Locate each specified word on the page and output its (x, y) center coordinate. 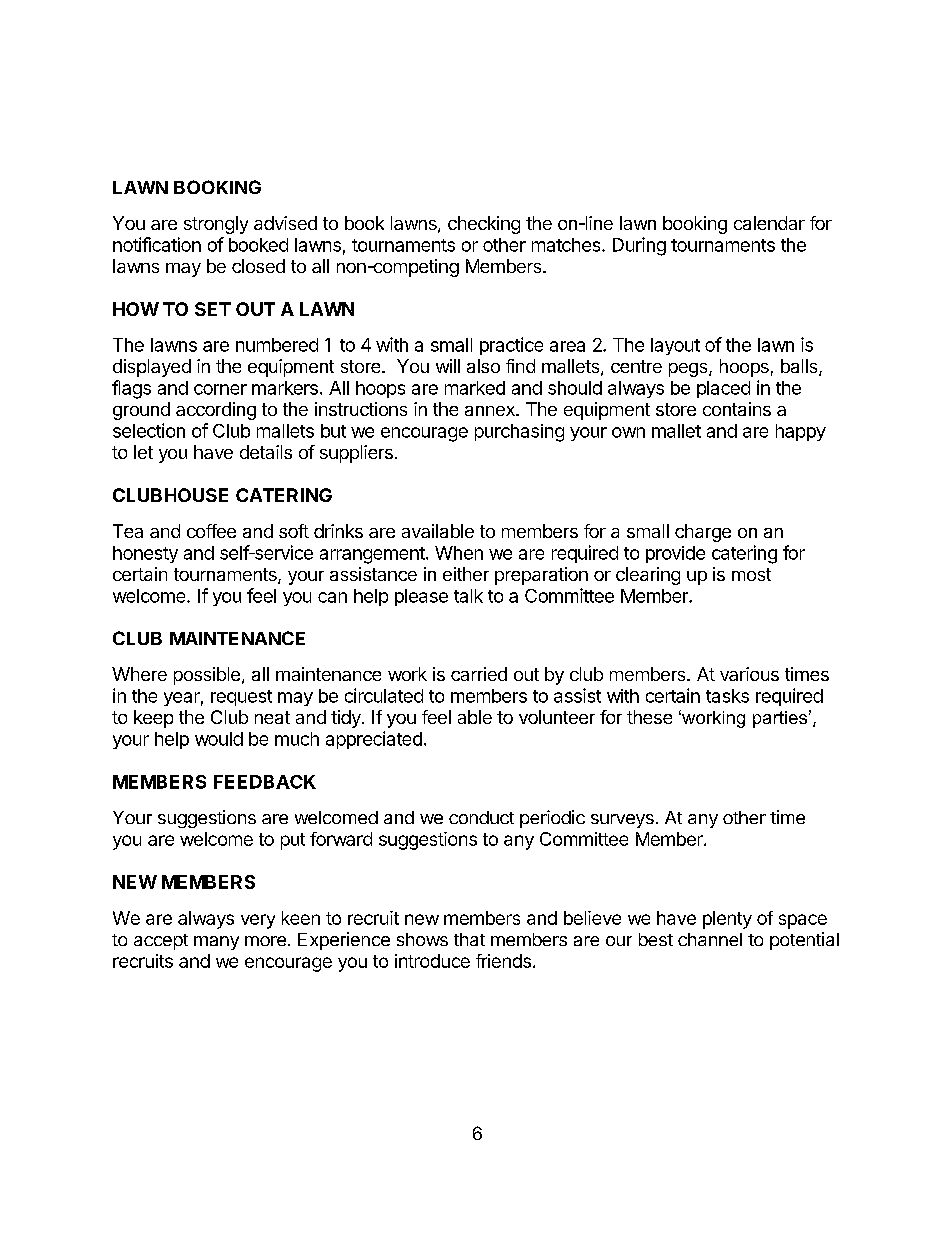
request (241, 698)
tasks (727, 696)
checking (484, 225)
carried (479, 674)
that (469, 939)
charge (703, 533)
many (216, 943)
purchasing (519, 433)
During (639, 246)
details (266, 452)
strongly (216, 225)
